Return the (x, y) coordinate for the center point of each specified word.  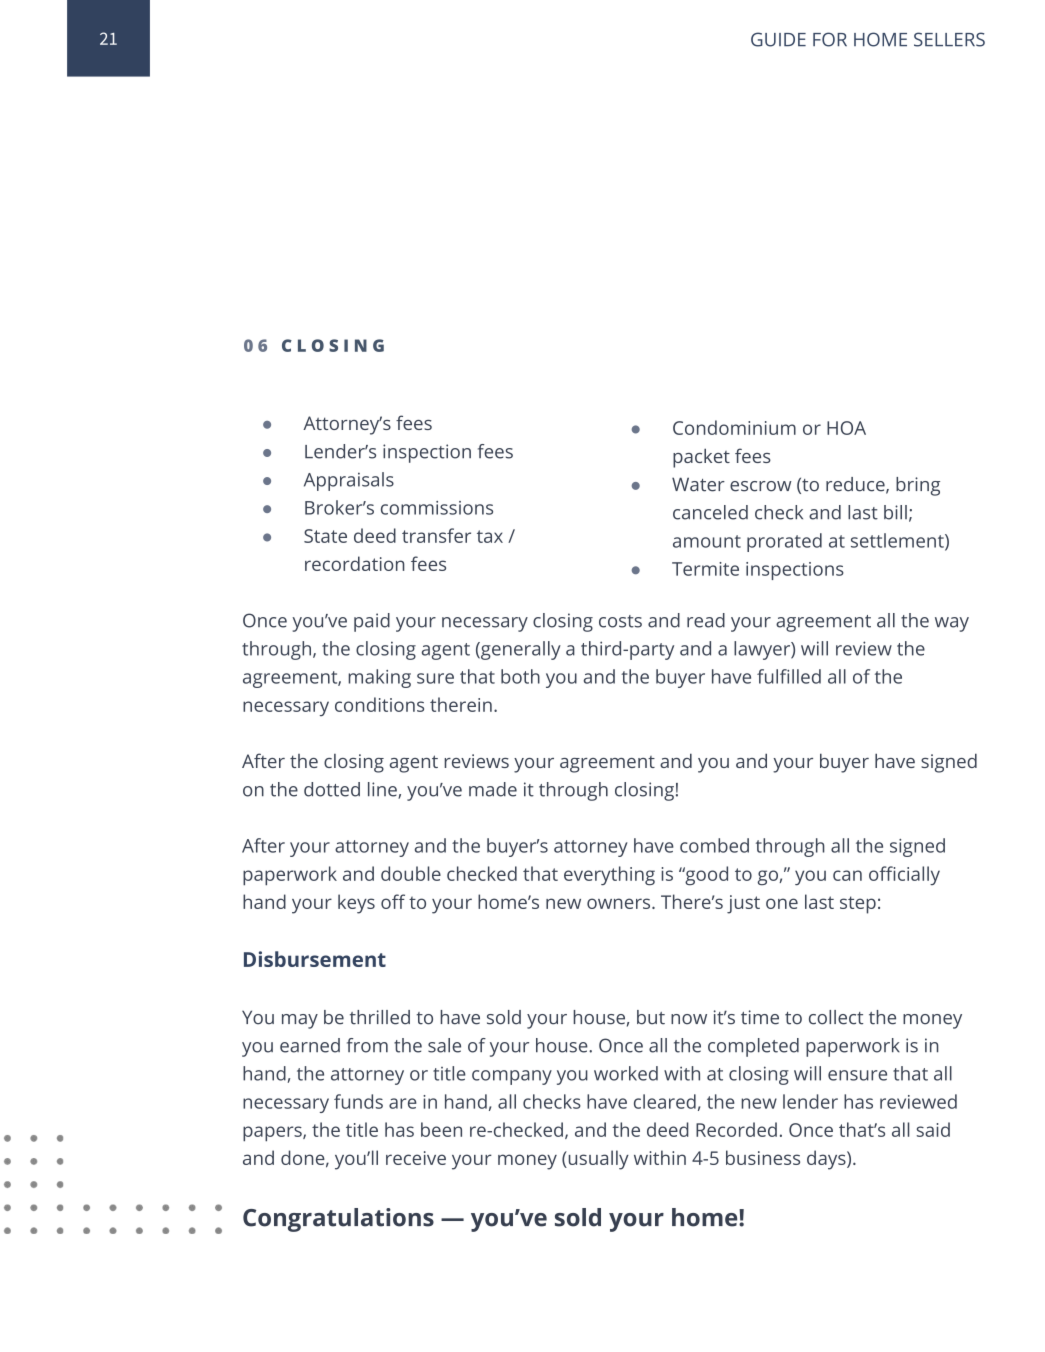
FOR (830, 39)
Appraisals (349, 481)
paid (372, 622)
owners (620, 903)
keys (356, 904)
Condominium (734, 427)
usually (597, 1160)
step (858, 905)
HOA (846, 428)
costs (620, 621)
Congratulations (338, 1220)
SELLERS (949, 39)
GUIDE (778, 39)
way (952, 624)
